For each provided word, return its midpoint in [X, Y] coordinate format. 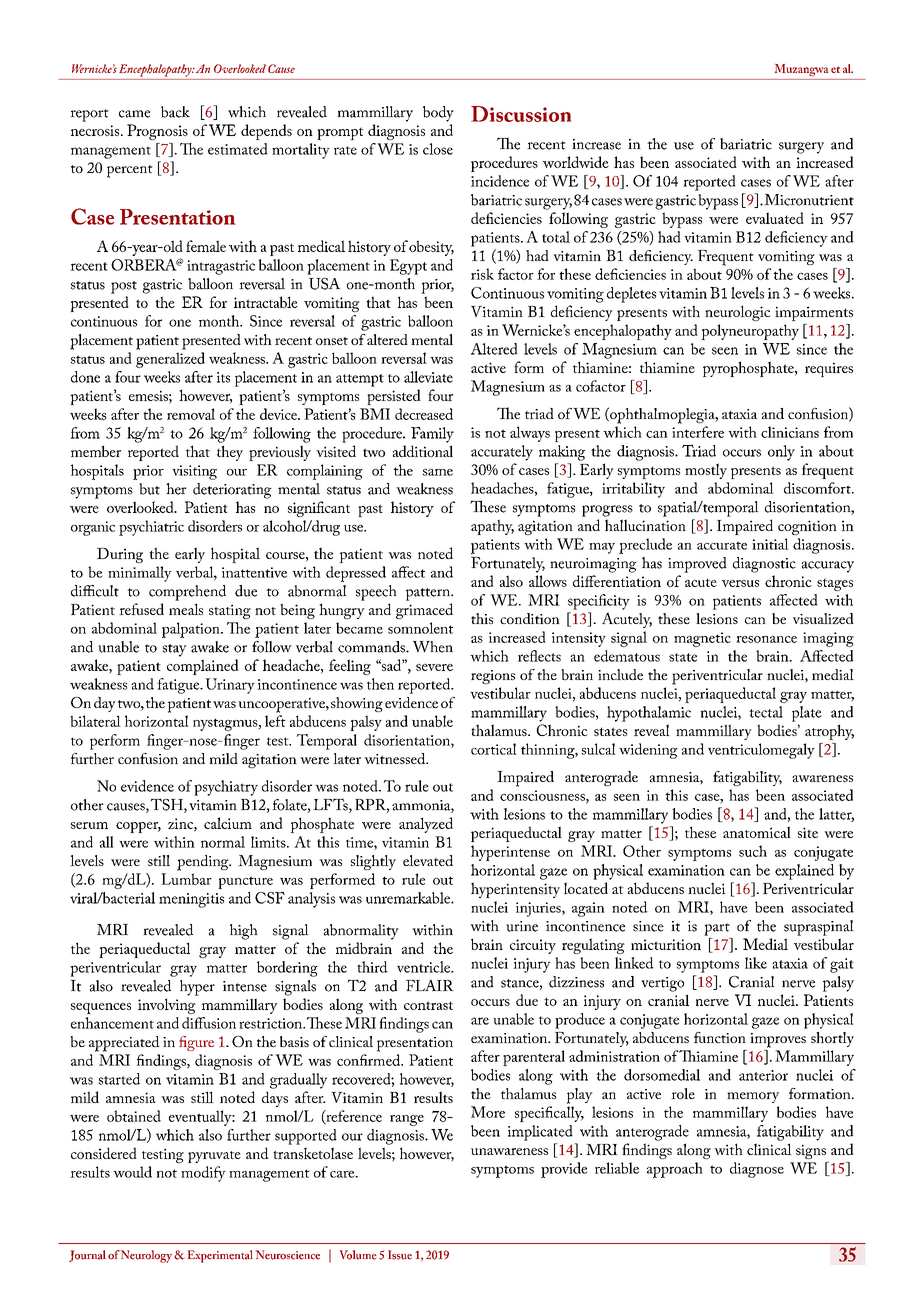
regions [493, 677]
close [438, 149]
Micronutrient [809, 200]
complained [203, 667]
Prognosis [157, 132]
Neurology [148, 1256]
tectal [766, 712]
